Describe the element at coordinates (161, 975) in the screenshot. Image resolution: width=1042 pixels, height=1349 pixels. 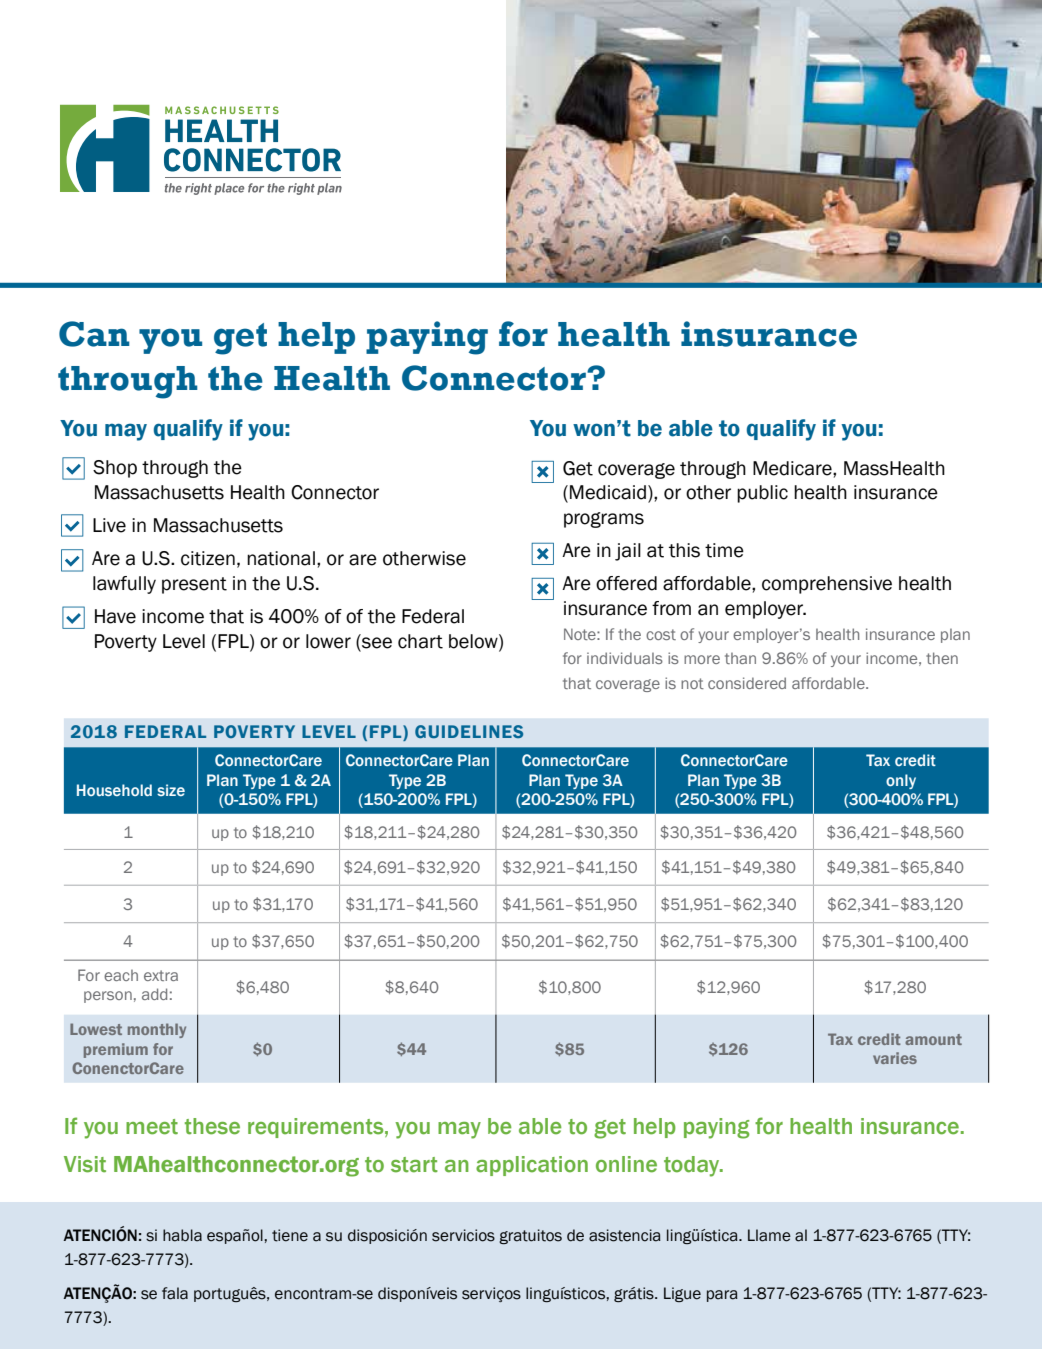
I see `extra` at that location.
